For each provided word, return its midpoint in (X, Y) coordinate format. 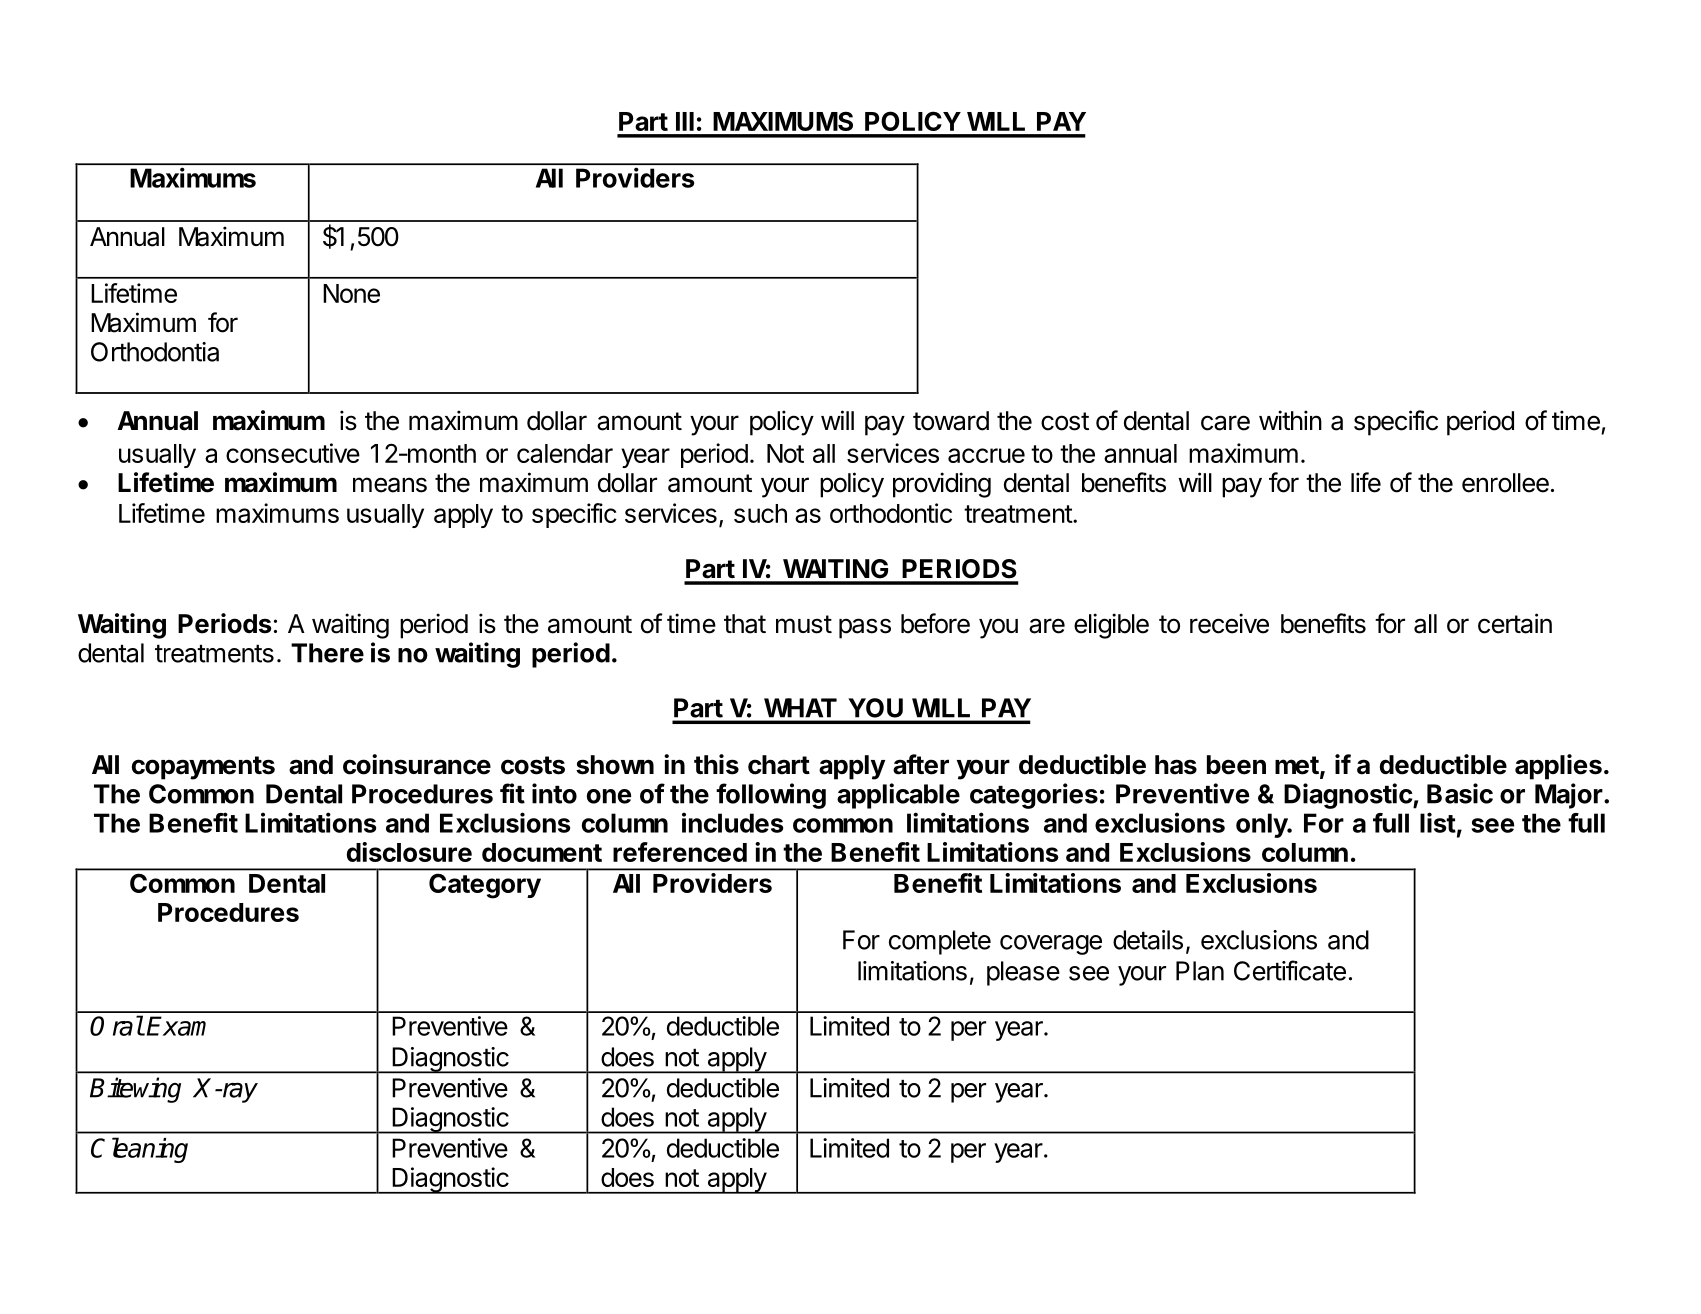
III (685, 121)
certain (1515, 623)
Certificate (1290, 970)
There (327, 653)
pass (865, 628)
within (1290, 420)
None (351, 293)
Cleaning (139, 1150)
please (1023, 973)
